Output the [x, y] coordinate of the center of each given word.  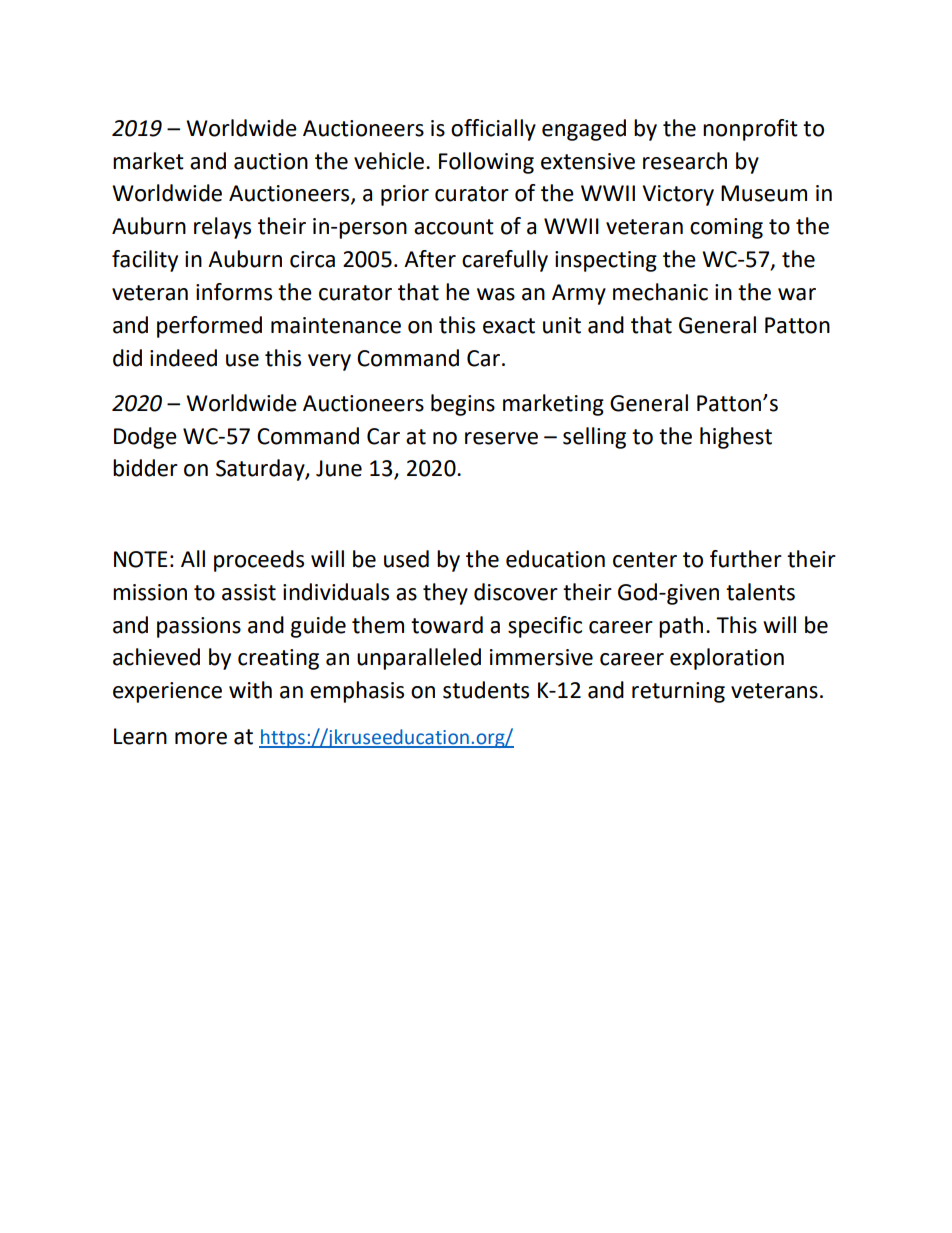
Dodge [145, 438]
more [201, 738]
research [685, 161]
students [486, 690]
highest [736, 438]
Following [486, 163]
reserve [501, 438]
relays [222, 228]
